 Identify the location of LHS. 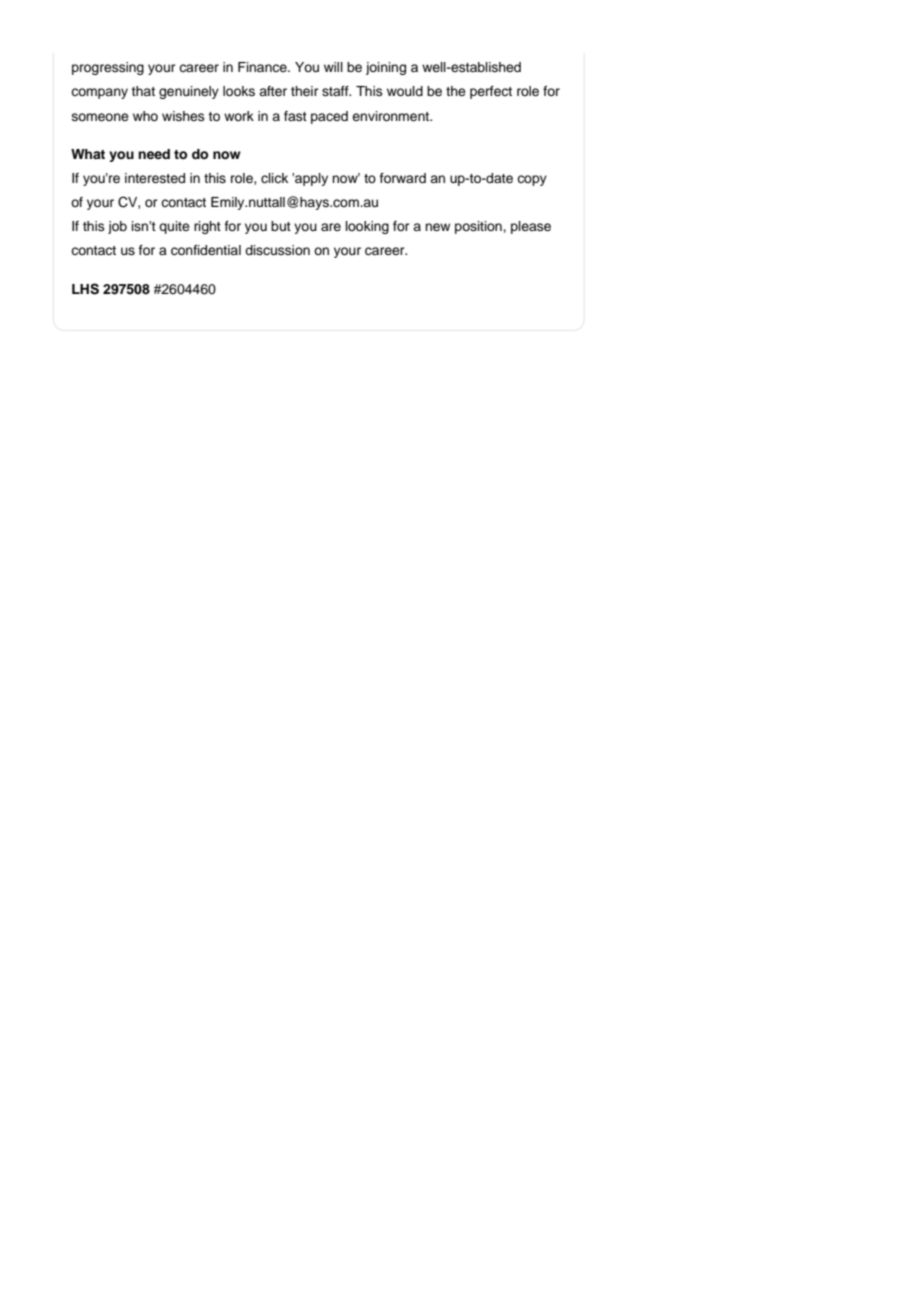
(85, 289).
